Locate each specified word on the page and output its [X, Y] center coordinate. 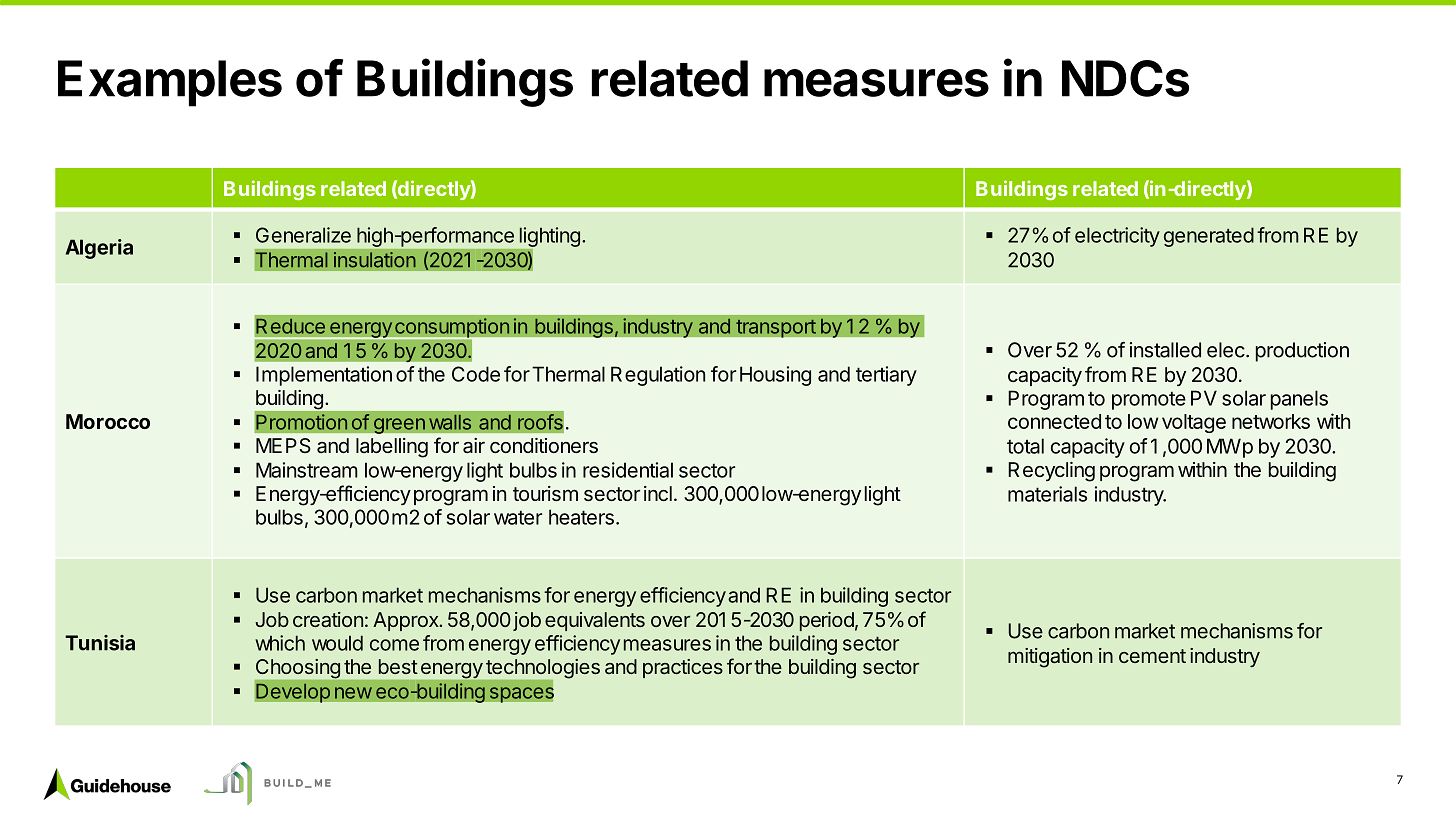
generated [1209, 237]
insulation [375, 260]
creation [328, 619]
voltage [1194, 423]
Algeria [99, 249]
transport [776, 328]
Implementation [324, 376]
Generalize [303, 235]
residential [628, 470]
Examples [170, 83]
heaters [581, 517]
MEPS [283, 445]
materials [1047, 494]
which [280, 643]
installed [1165, 350]
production [1302, 352]
